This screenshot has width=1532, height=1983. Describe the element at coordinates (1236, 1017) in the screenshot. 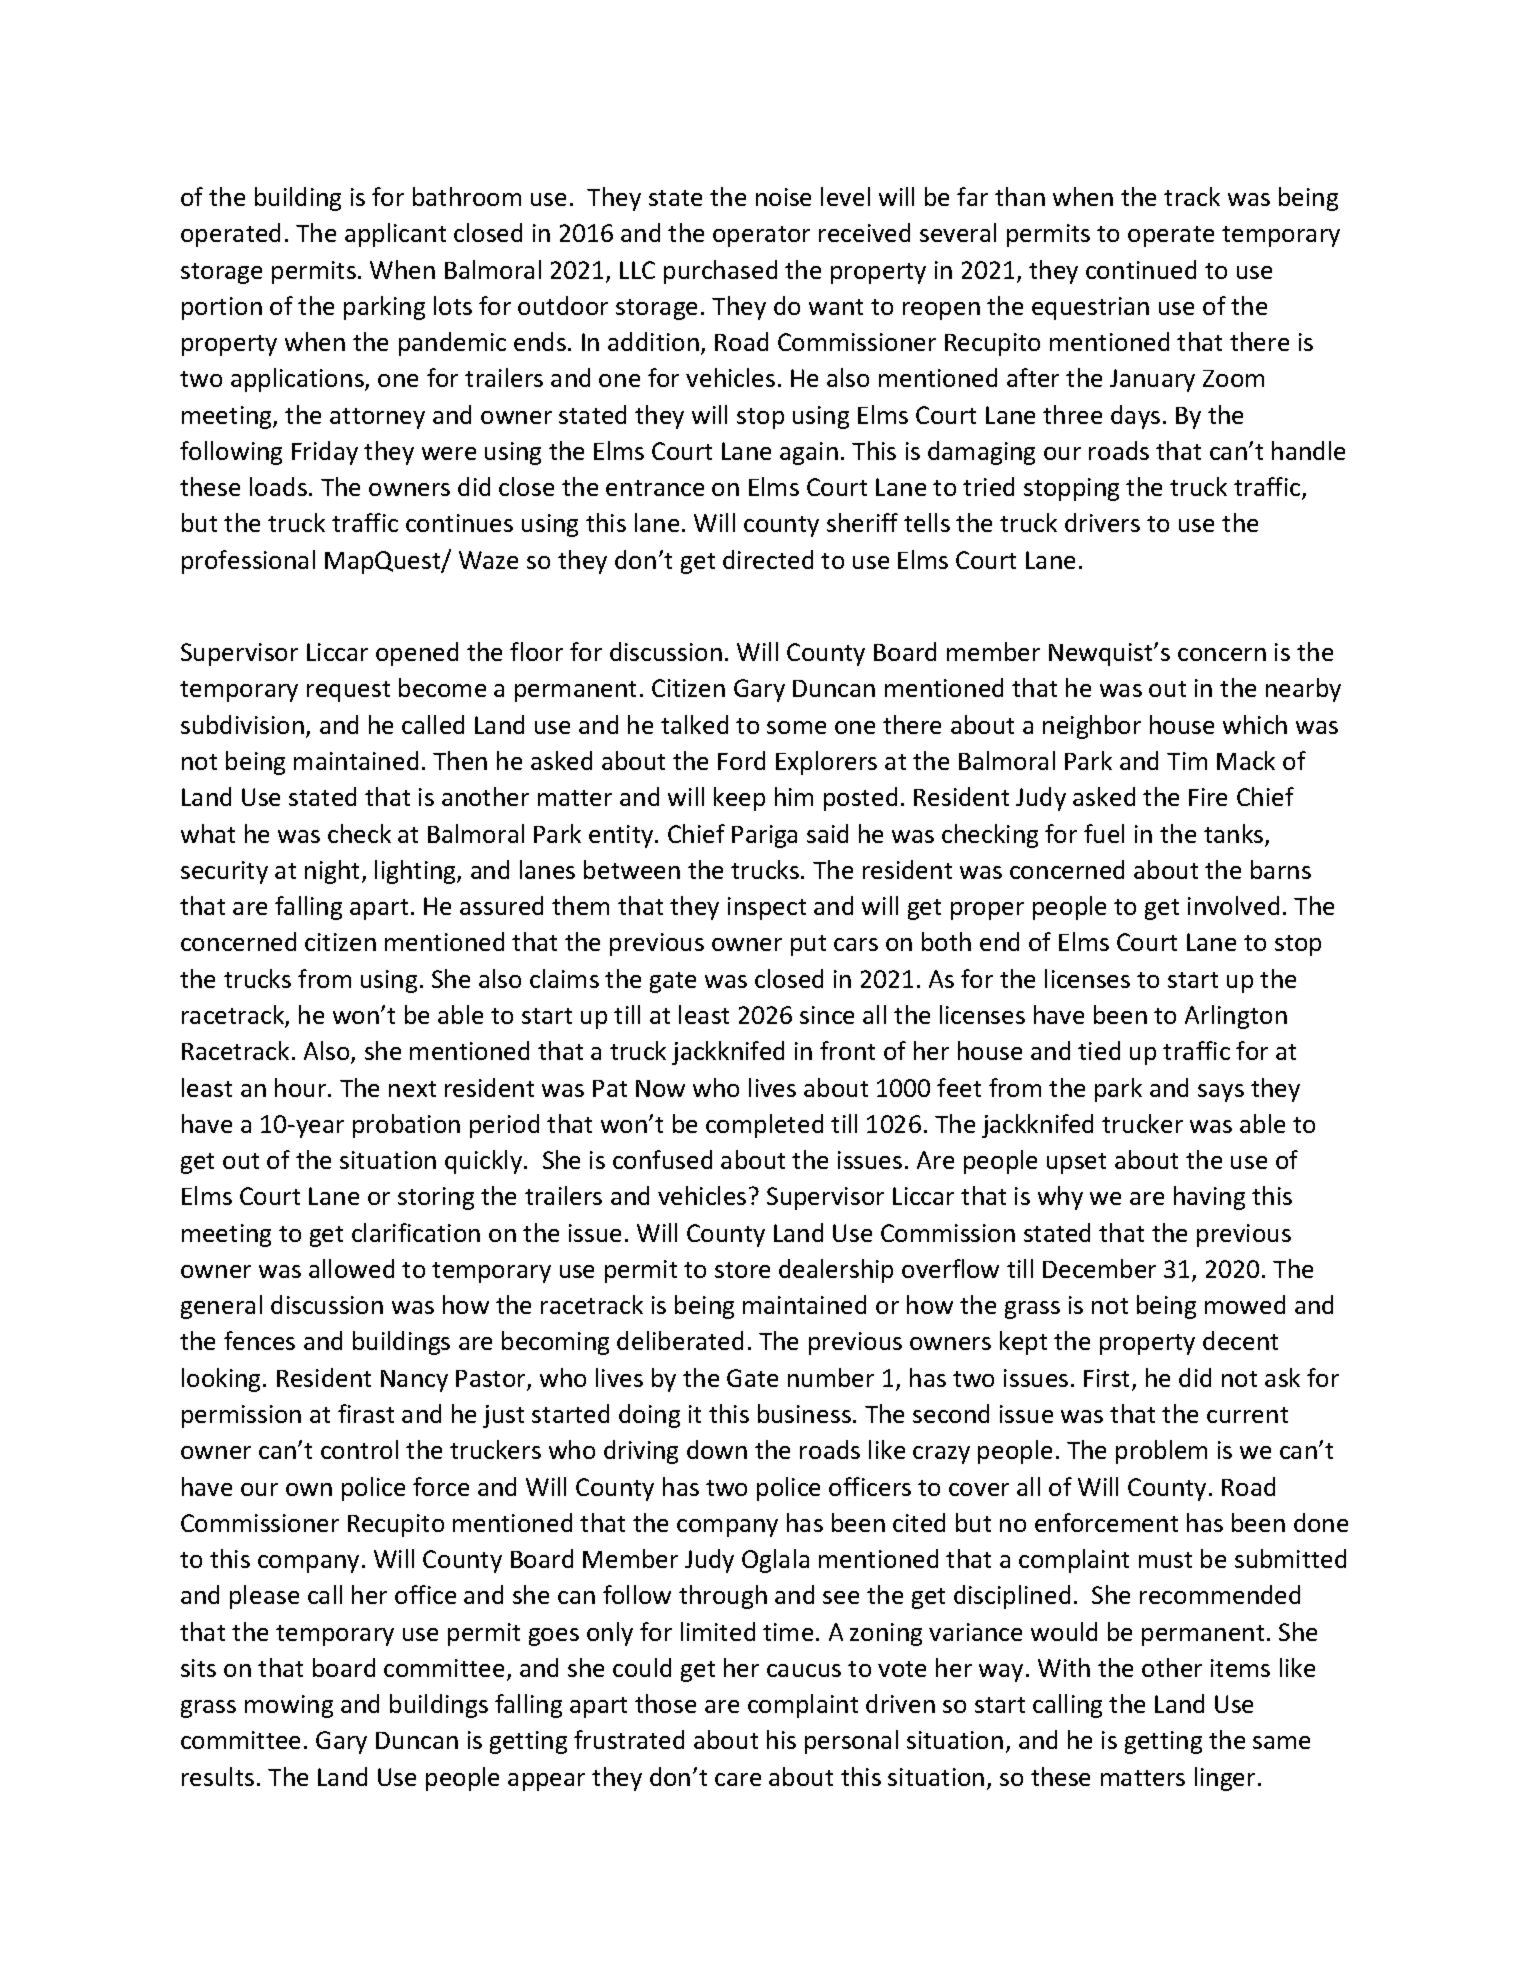

I see `Arlington` at that location.
